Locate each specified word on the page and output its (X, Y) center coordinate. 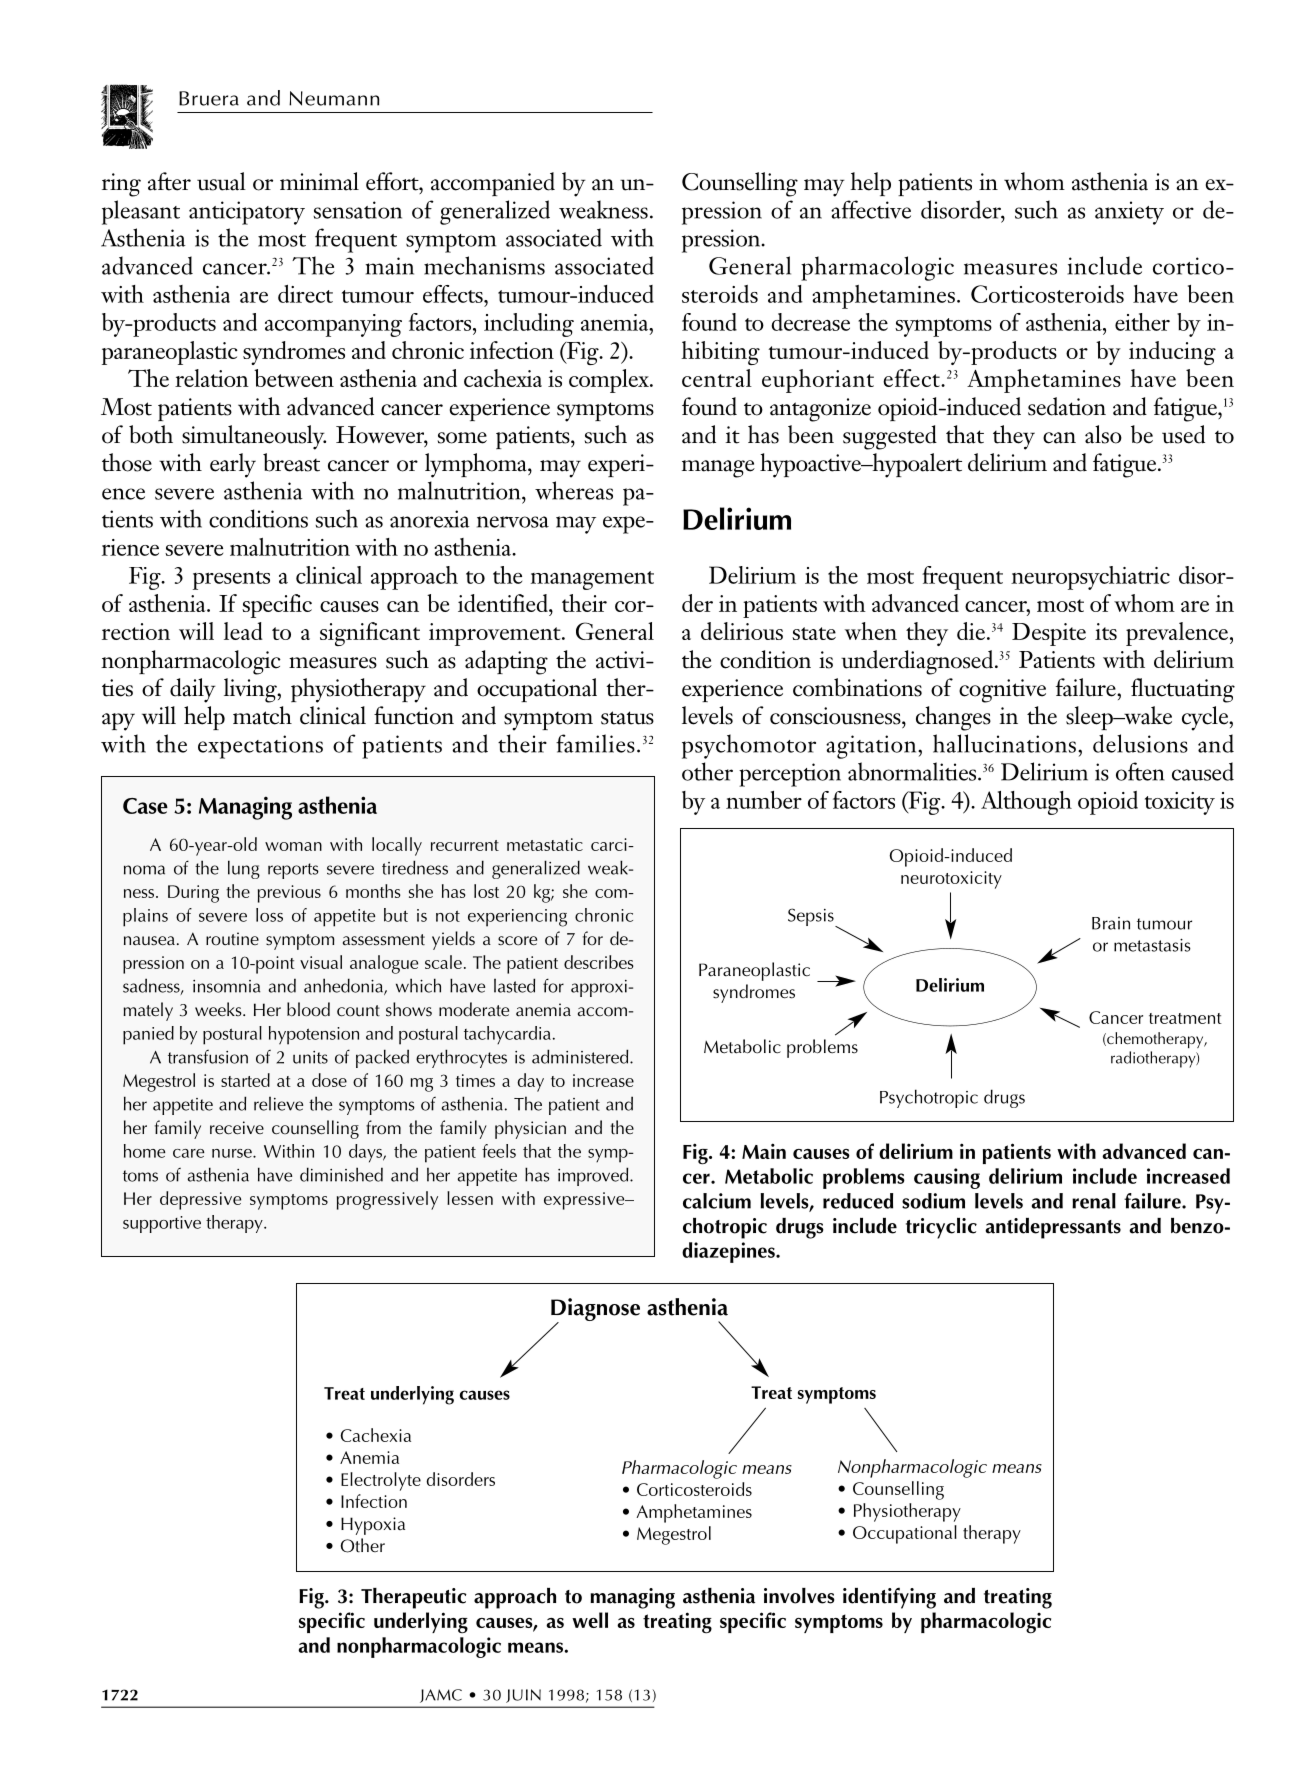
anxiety (1129, 213)
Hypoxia (373, 1526)
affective (871, 209)
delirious (742, 631)
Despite (1049, 634)
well (590, 1620)
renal (1094, 1201)
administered (581, 1056)
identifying (889, 1598)
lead (243, 631)
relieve (278, 1104)
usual (221, 181)
